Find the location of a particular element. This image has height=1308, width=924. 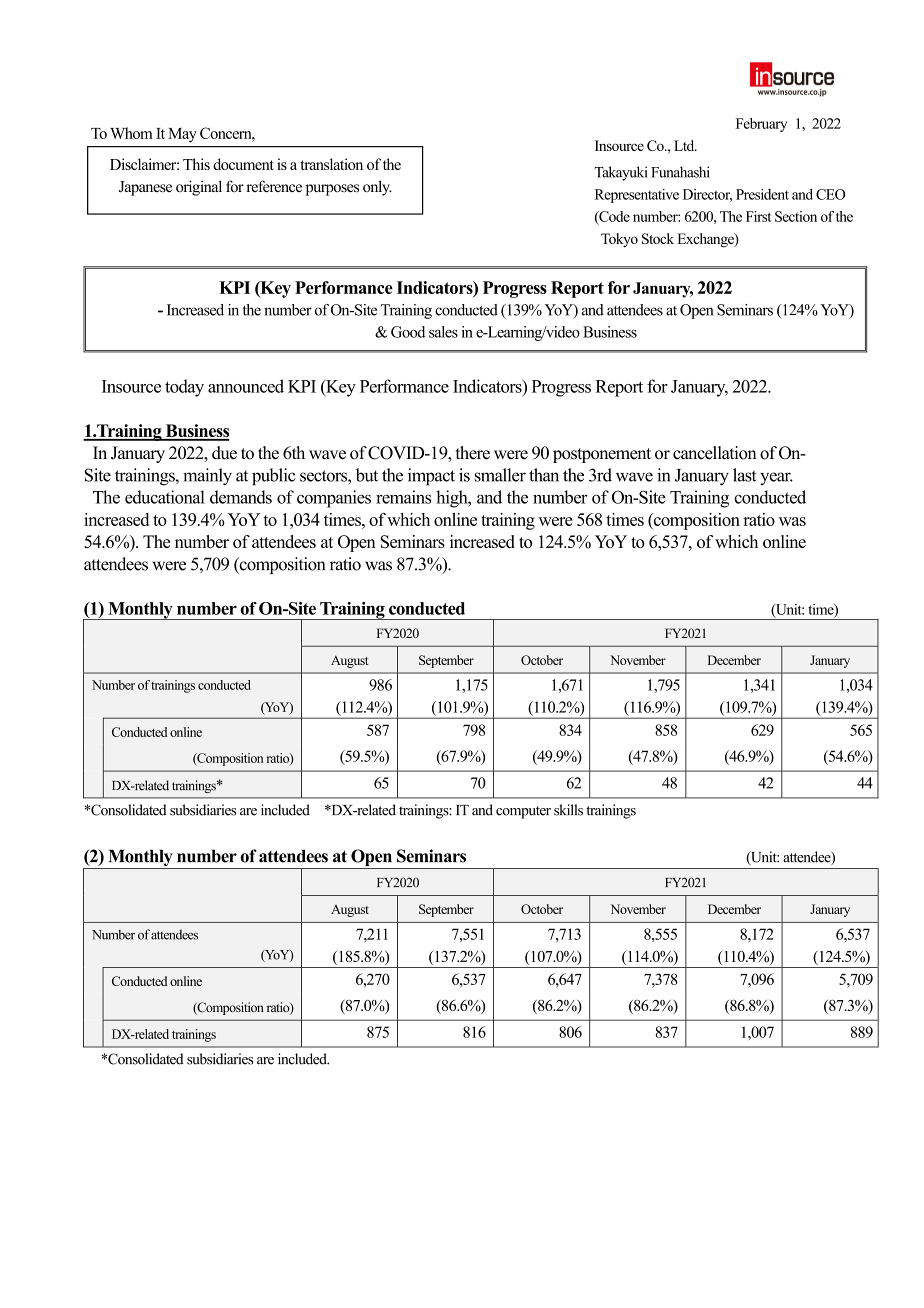

year is located at coordinates (776, 478).
